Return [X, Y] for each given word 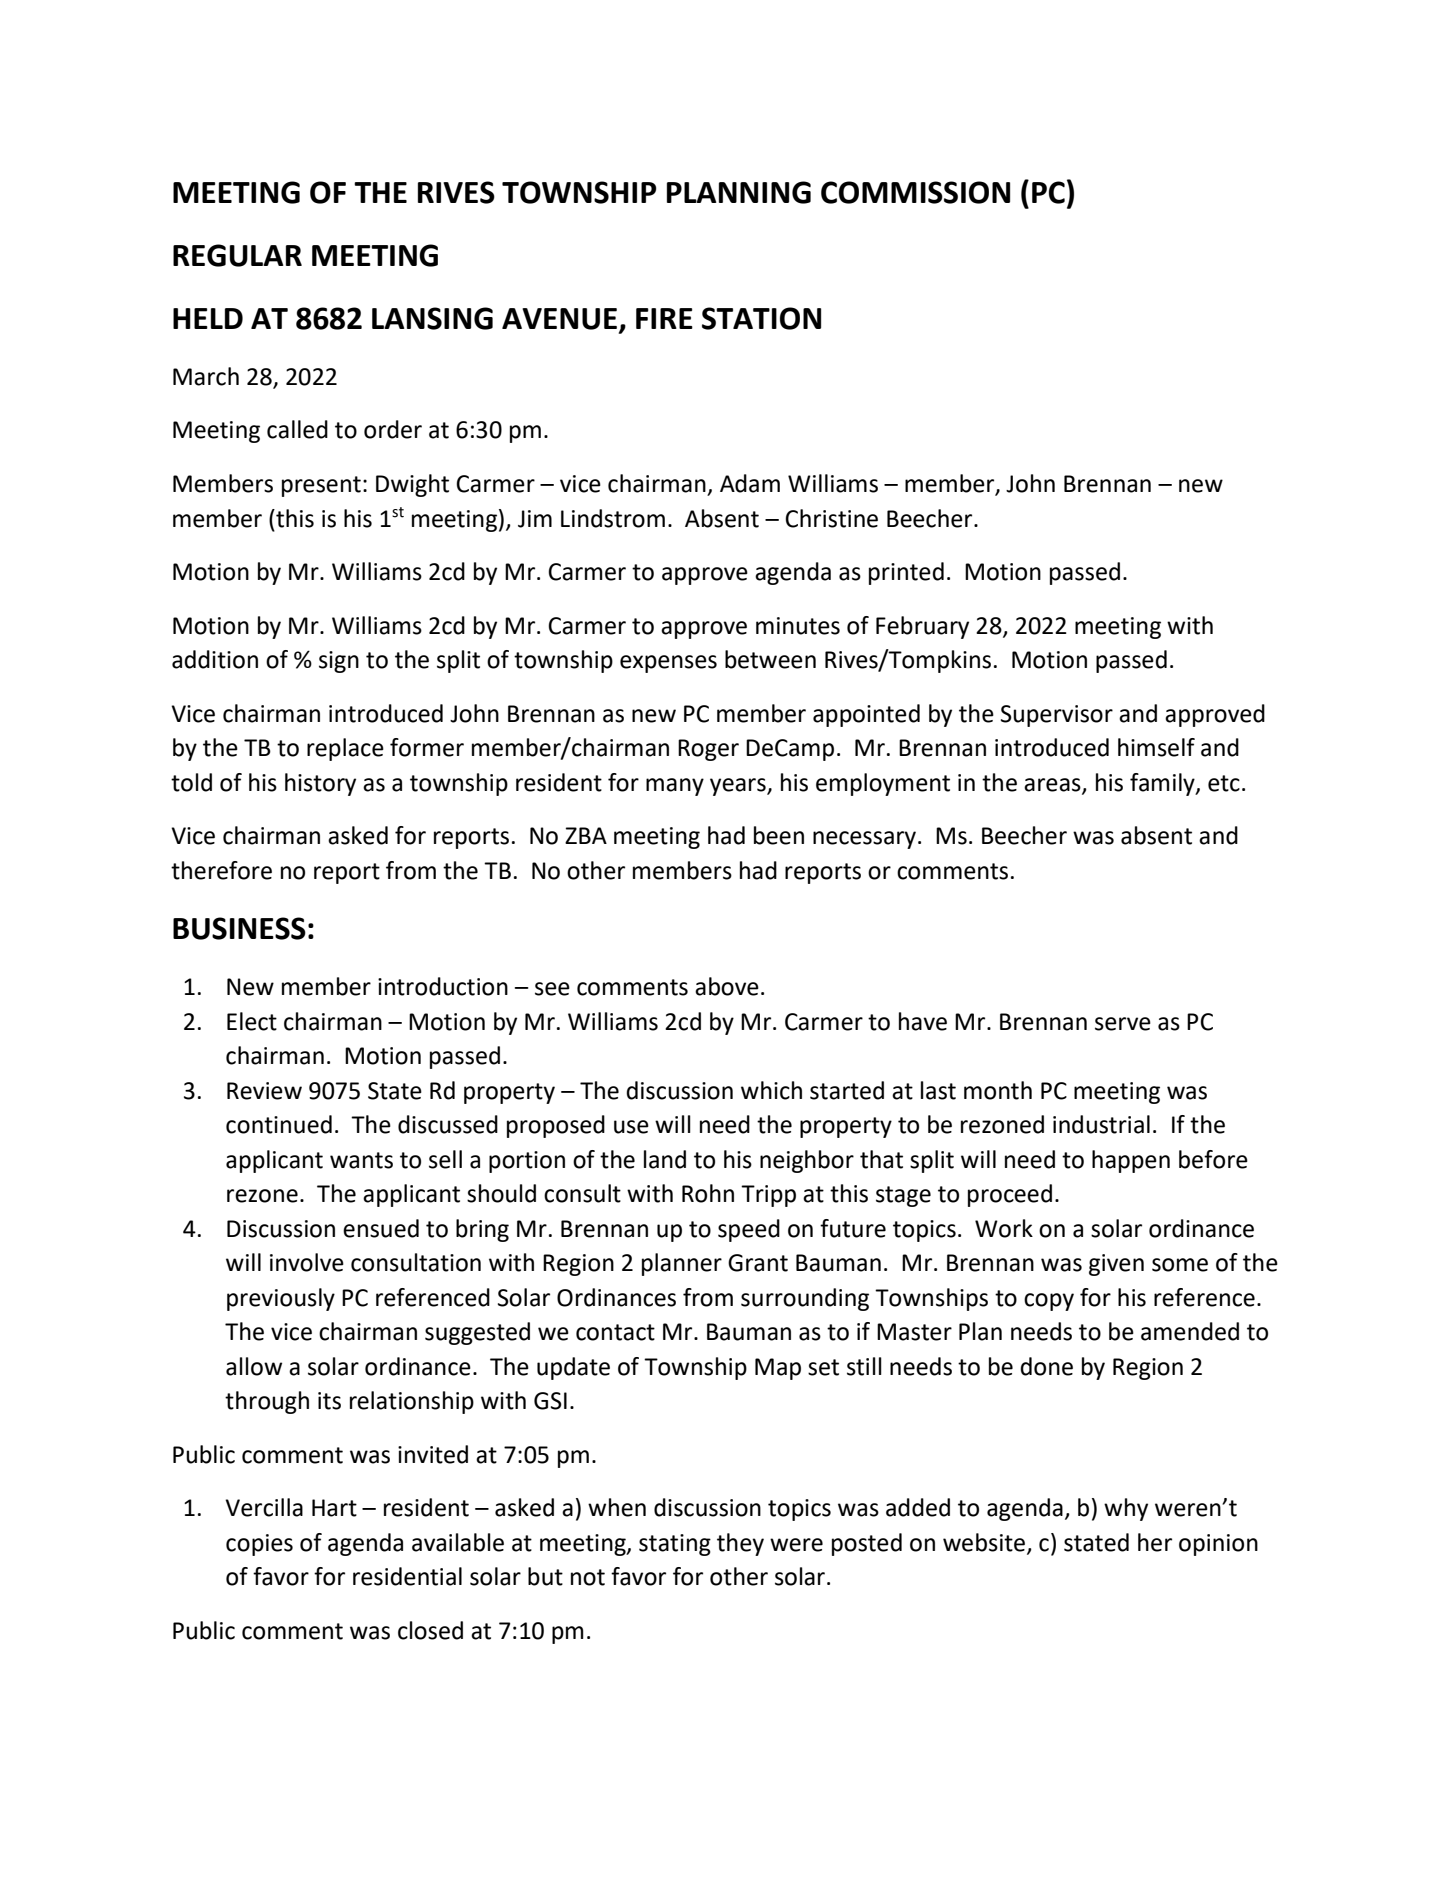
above [727, 986]
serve [1123, 1024]
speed [749, 1230]
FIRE [664, 318]
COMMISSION [915, 192]
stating [675, 1545]
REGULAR [237, 255]
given [1116, 1265]
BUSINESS [239, 928]
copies [259, 1545]
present [321, 486]
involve [307, 1262]
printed [906, 573]
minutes [798, 626]
